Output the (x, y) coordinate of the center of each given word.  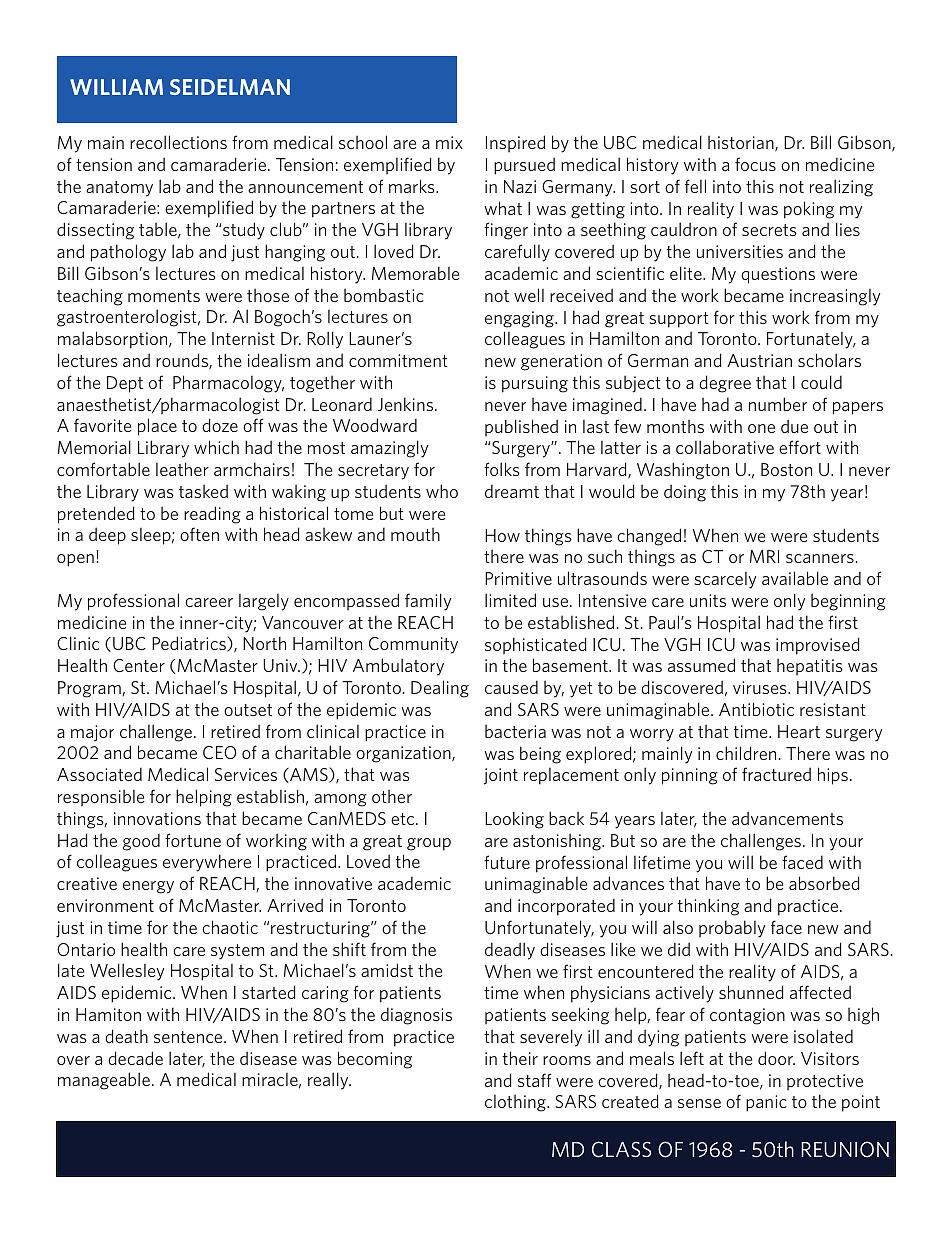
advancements (787, 818)
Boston (786, 469)
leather (182, 469)
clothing (516, 1103)
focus (755, 164)
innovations (157, 818)
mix (449, 142)
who (442, 491)
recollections (178, 142)
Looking (514, 820)
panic (766, 1103)
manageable (104, 1081)
